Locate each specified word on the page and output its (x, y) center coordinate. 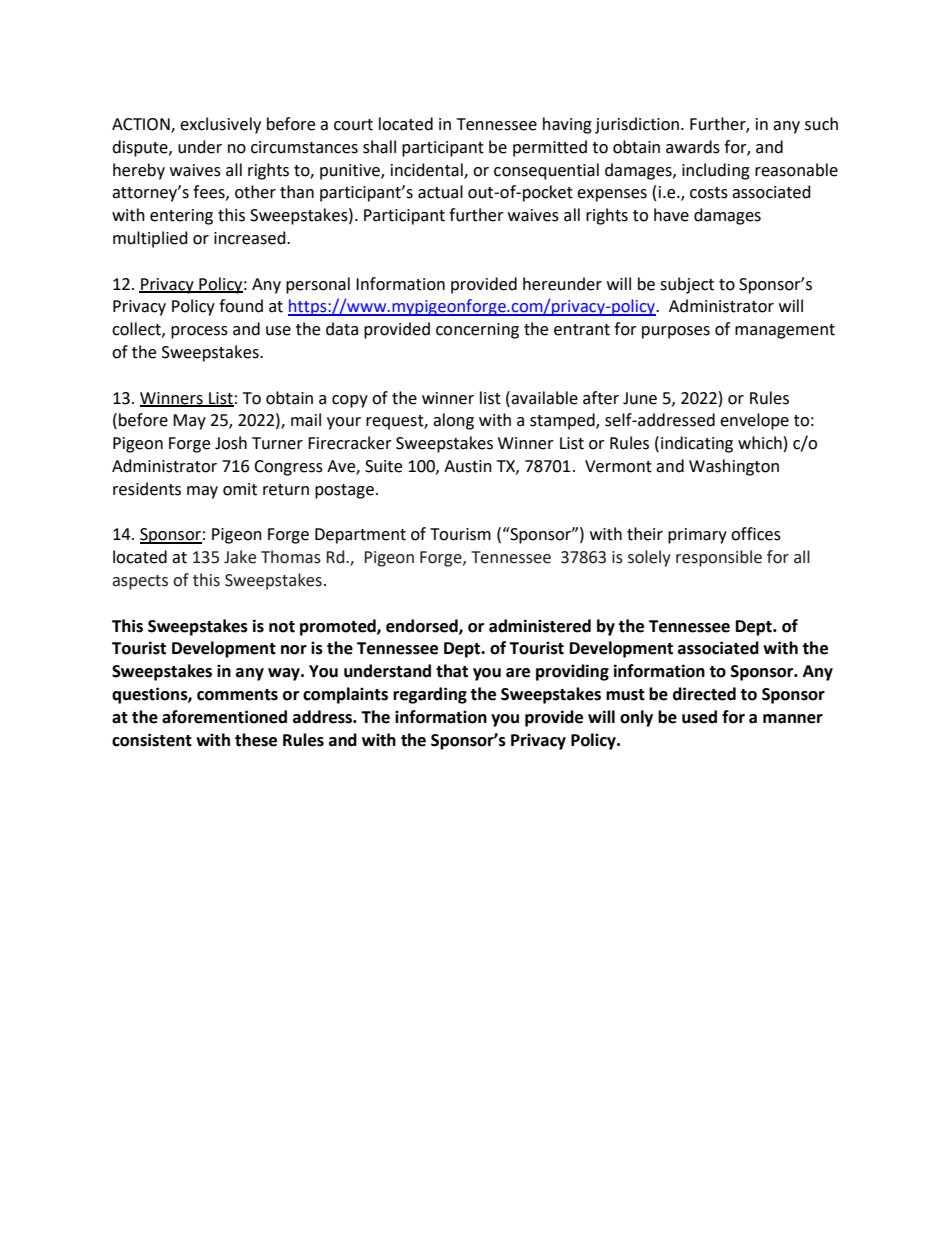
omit (240, 489)
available (543, 398)
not (282, 627)
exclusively (220, 125)
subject (687, 285)
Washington (734, 467)
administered (540, 626)
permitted (550, 148)
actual (440, 192)
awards (693, 147)
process (199, 332)
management (785, 331)
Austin (468, 466)
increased (251, 238)
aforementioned (224, 717)
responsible (719, 558)
